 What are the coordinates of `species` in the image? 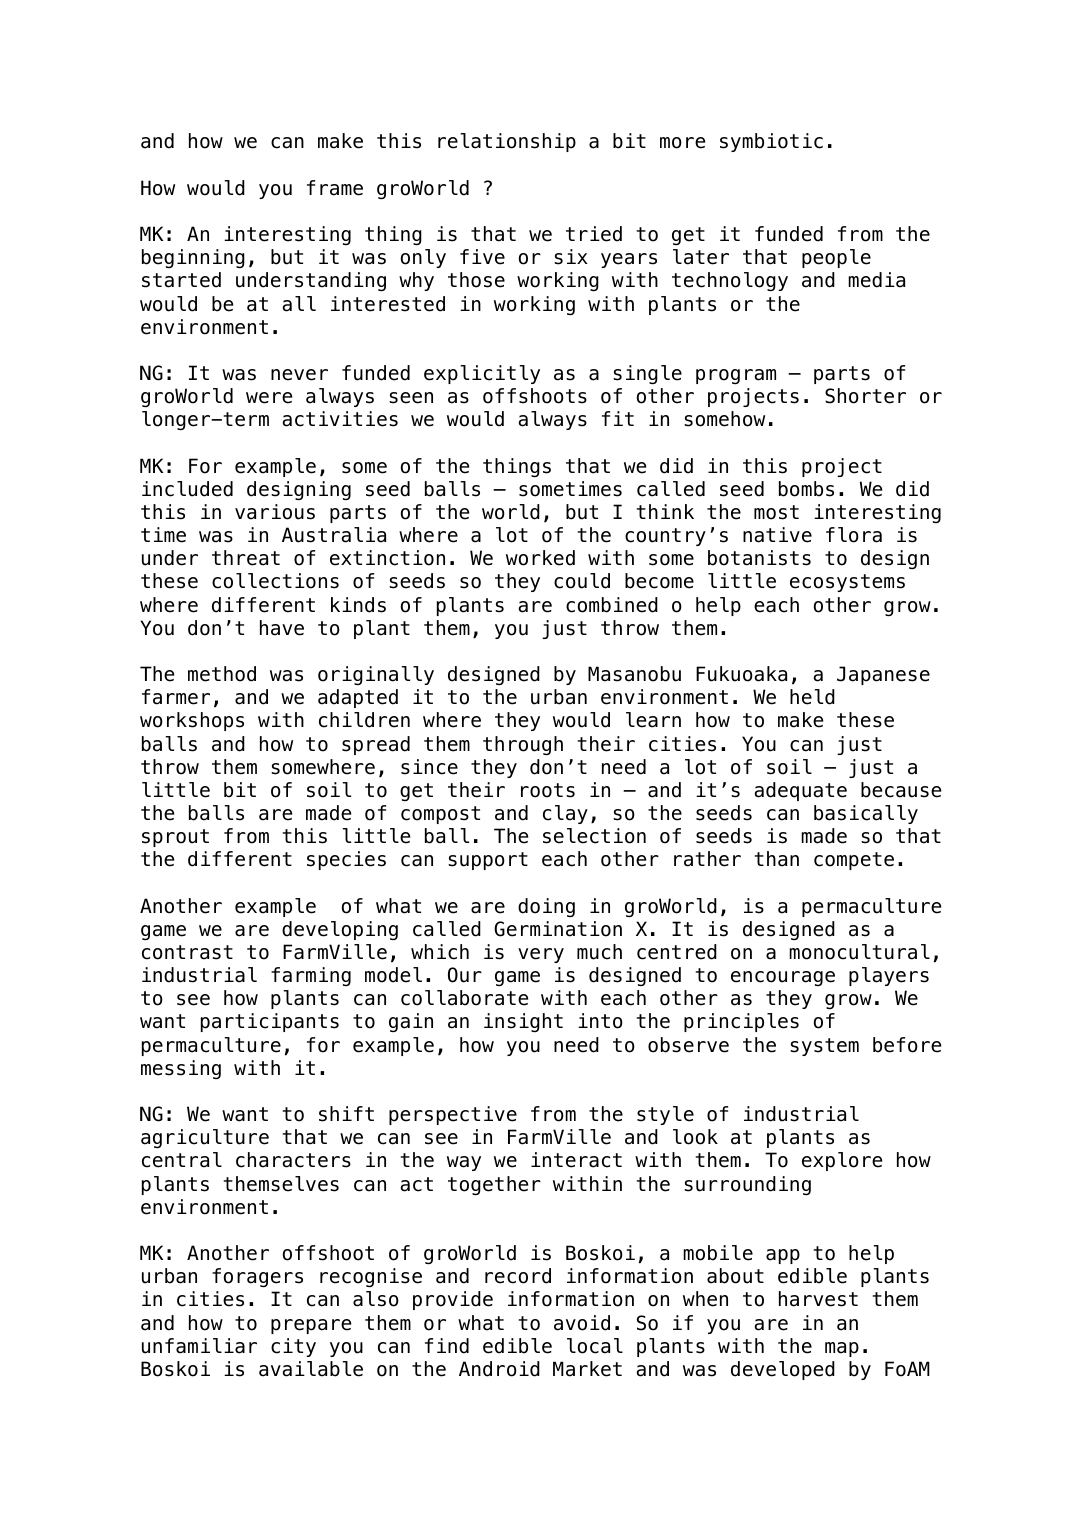 It's located at (346, 860).
